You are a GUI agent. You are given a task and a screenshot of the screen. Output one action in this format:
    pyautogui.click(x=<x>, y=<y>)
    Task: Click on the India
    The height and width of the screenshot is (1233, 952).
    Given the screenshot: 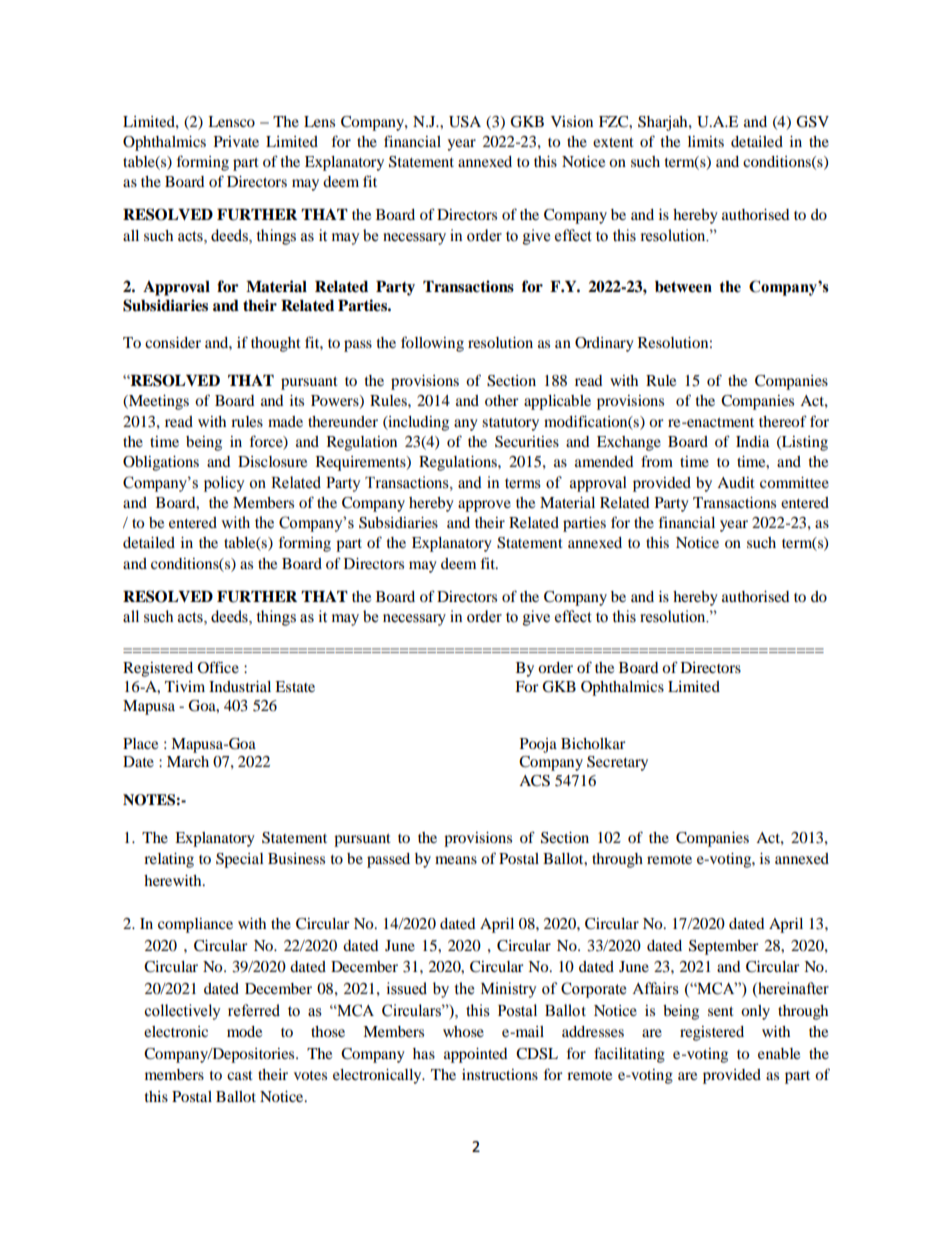 What is the action you would take?
    pyautogui.click(x=752, y=441)
